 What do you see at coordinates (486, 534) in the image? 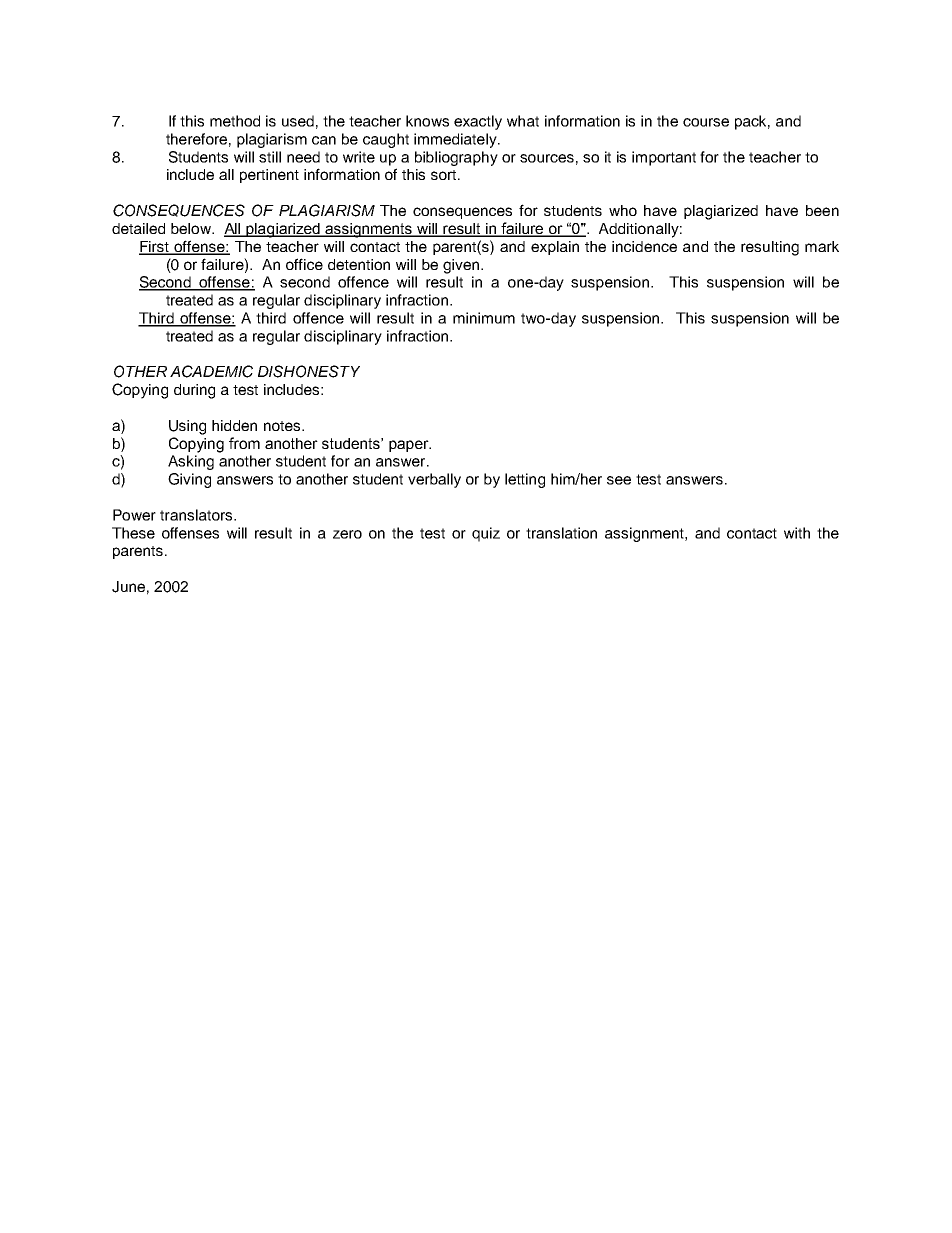
I see `quiz` at bounding box center [486, 534].
